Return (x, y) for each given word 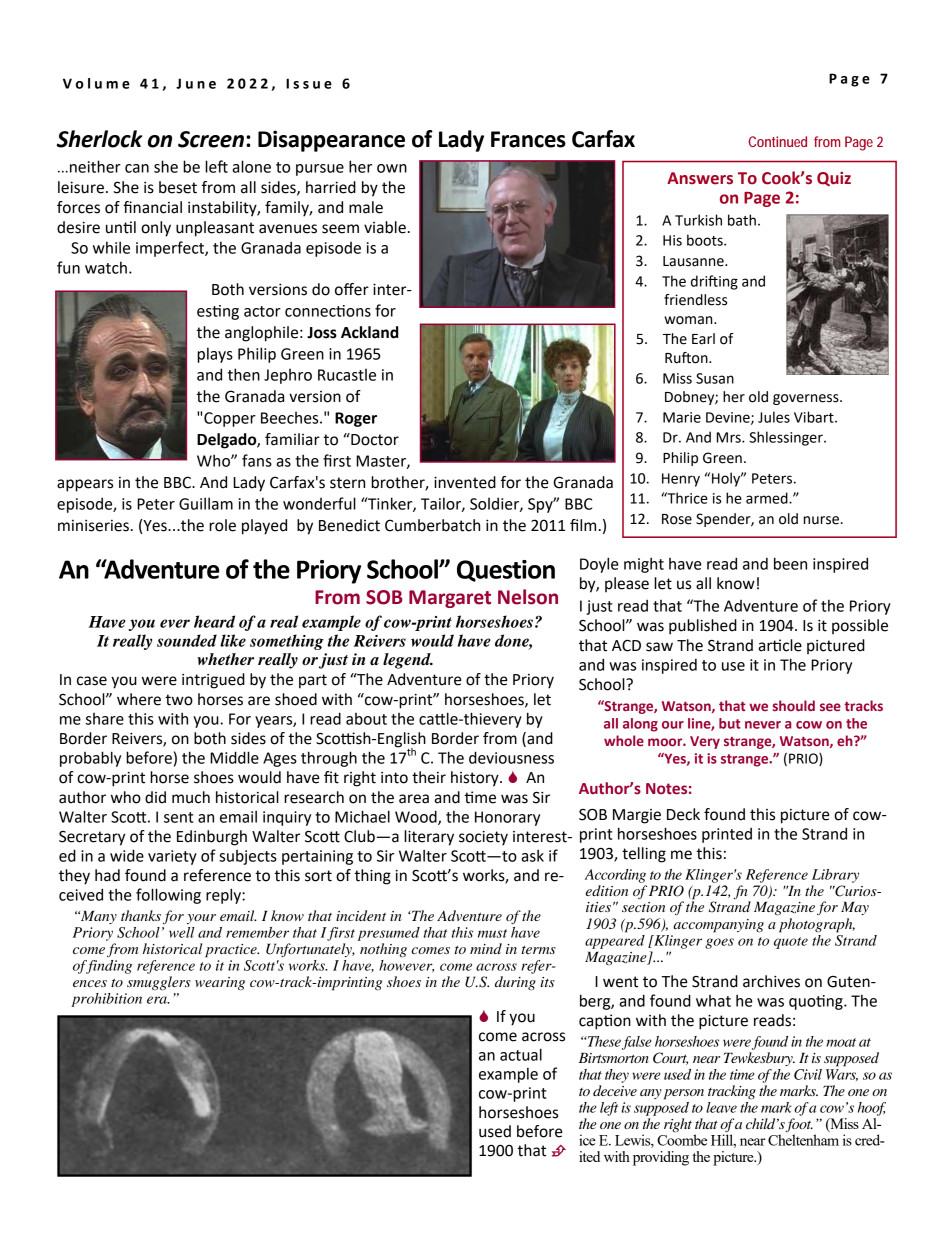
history (476, 779)
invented (465, 482)
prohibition (106, 1000)
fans (257, 460)
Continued (778, 141)
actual (521, 1054)
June (196, 83)
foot (799, 1126)
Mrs (730, 437)
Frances (528, 139)
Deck (683, 814)
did (155, 797)
